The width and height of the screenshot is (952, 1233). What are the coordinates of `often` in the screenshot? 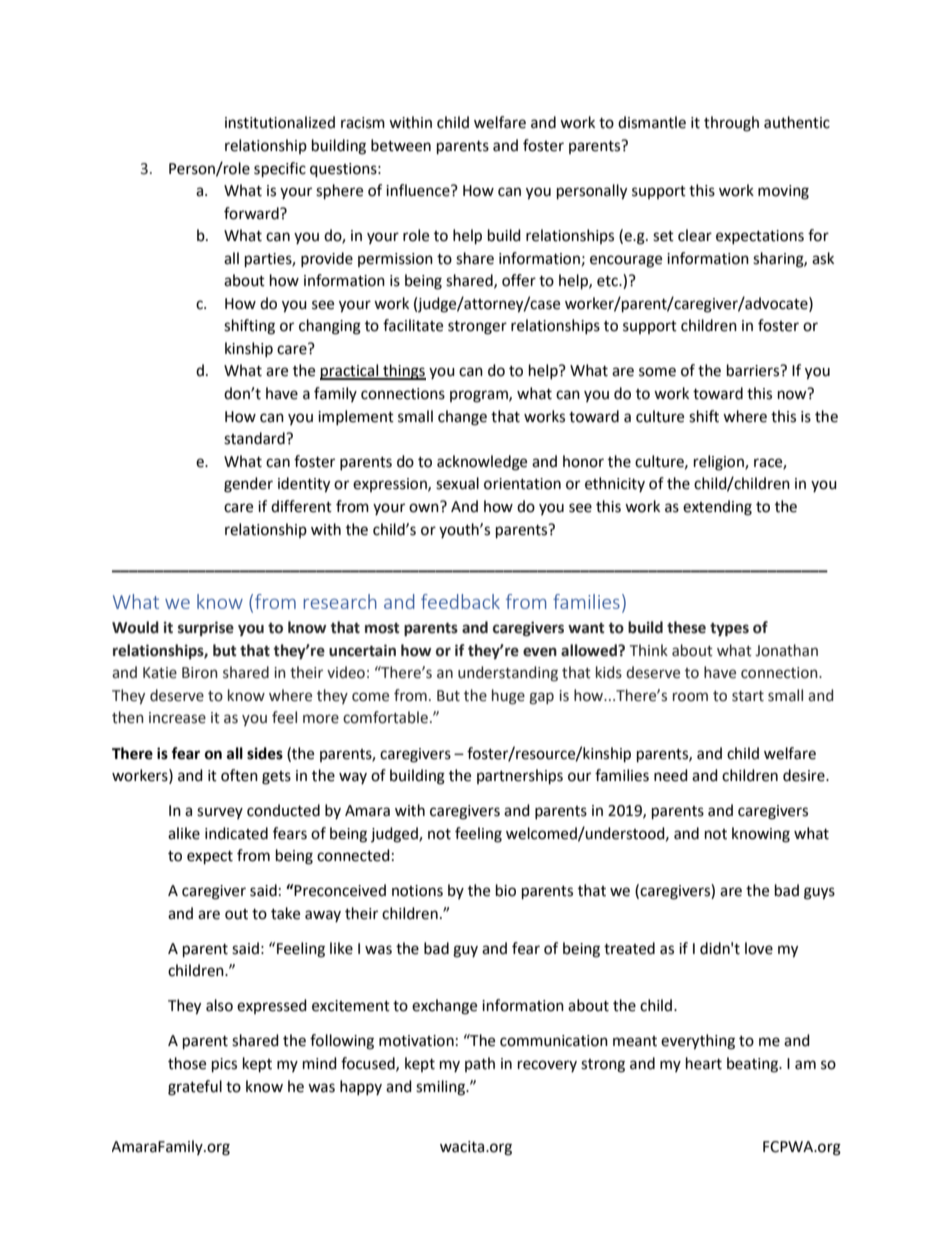 It's located at (239, 775).
